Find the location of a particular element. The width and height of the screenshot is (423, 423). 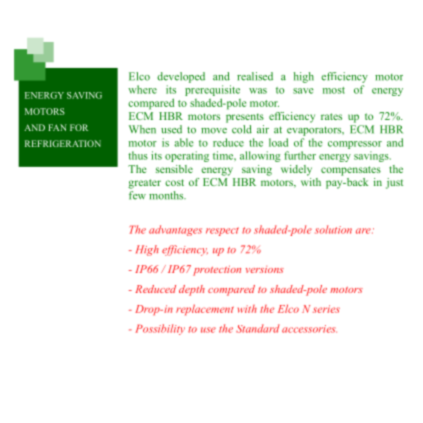

compressor is located at coordinates (355, 145).
